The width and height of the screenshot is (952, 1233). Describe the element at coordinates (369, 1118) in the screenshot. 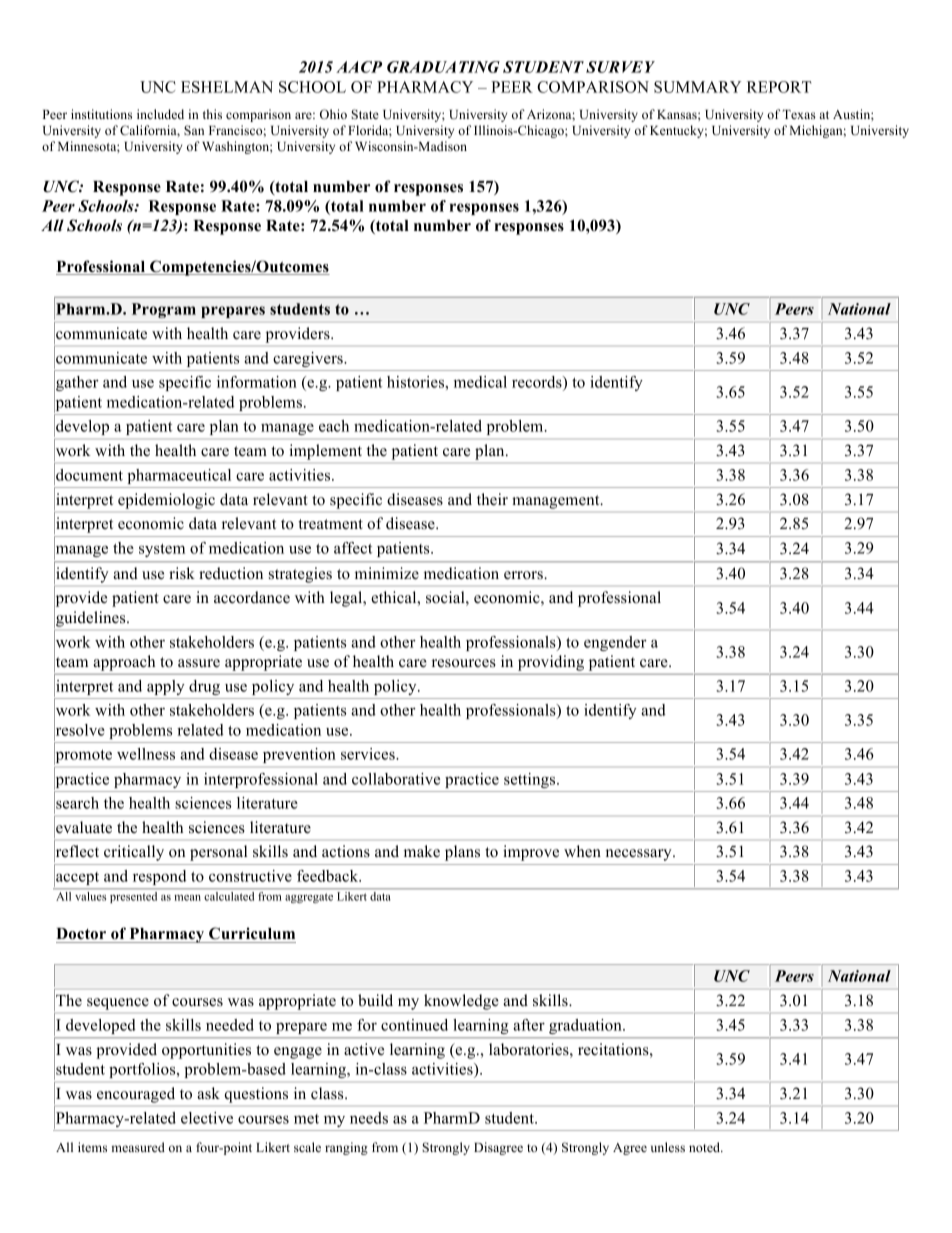

I see `needs` at that location.
